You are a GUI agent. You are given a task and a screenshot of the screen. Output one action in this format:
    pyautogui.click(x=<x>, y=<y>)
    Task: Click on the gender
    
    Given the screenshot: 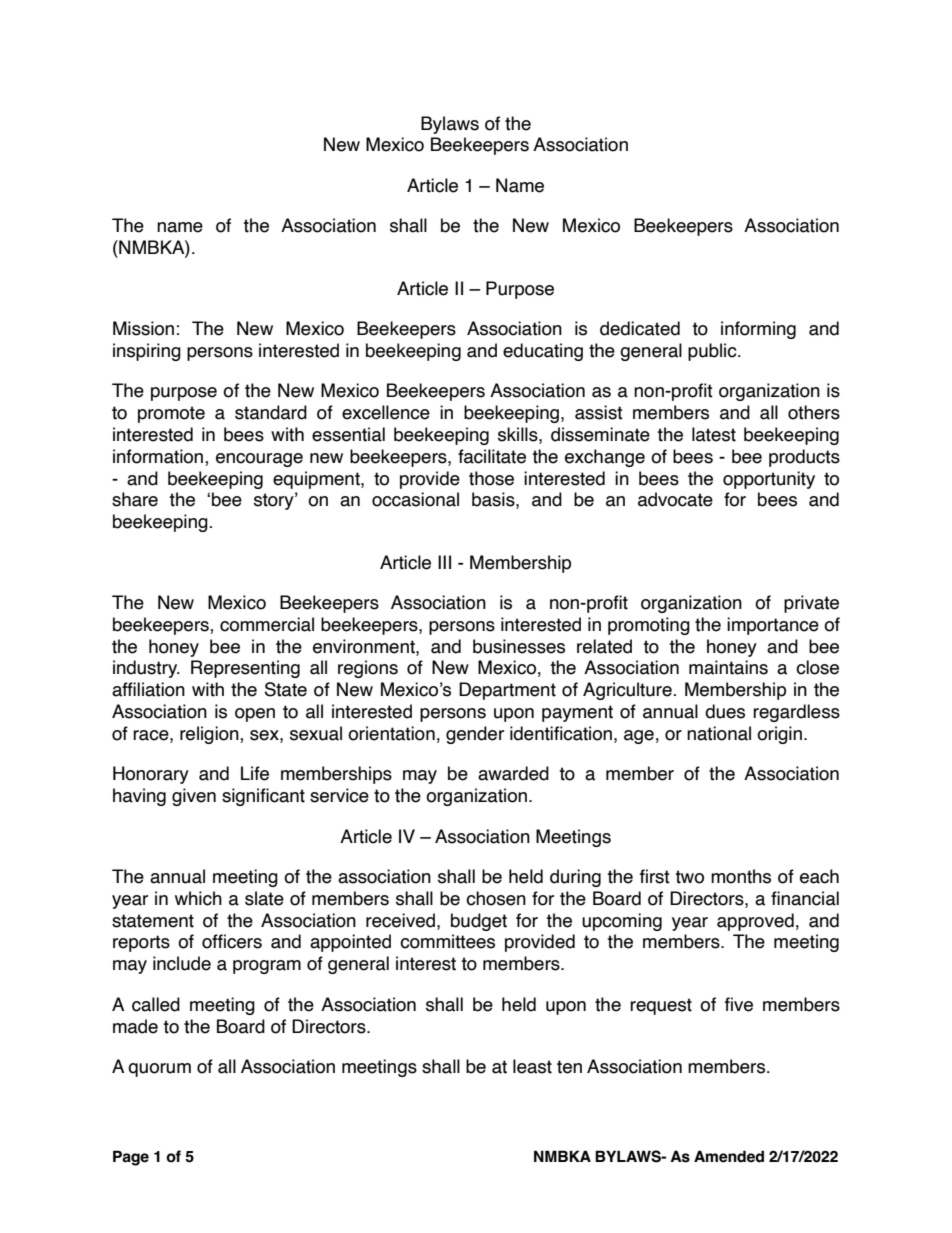 What is the action you would take?
    pyautogui.click(x=475, y=735)
